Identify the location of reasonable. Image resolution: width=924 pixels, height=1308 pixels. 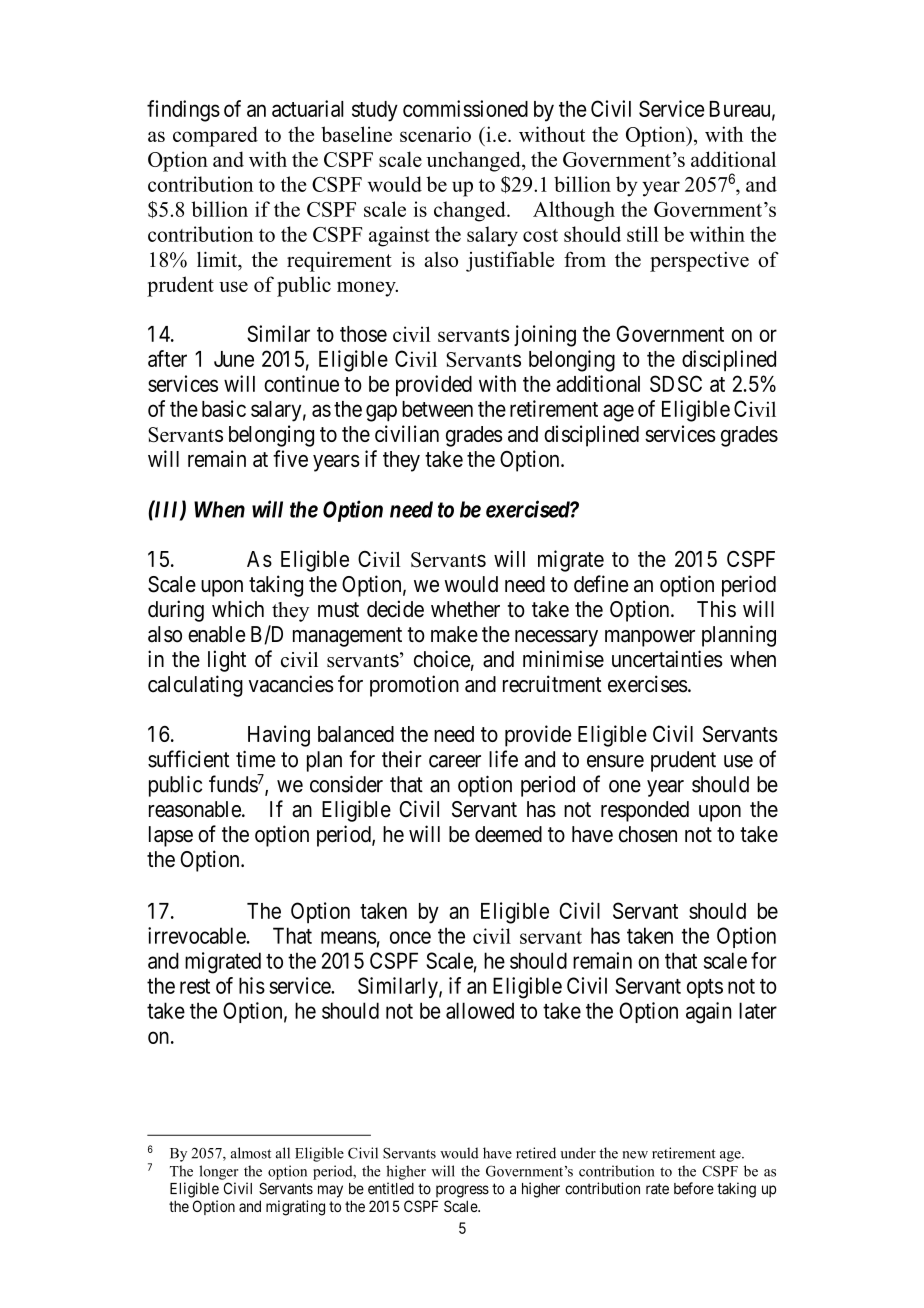
(195, 809).
